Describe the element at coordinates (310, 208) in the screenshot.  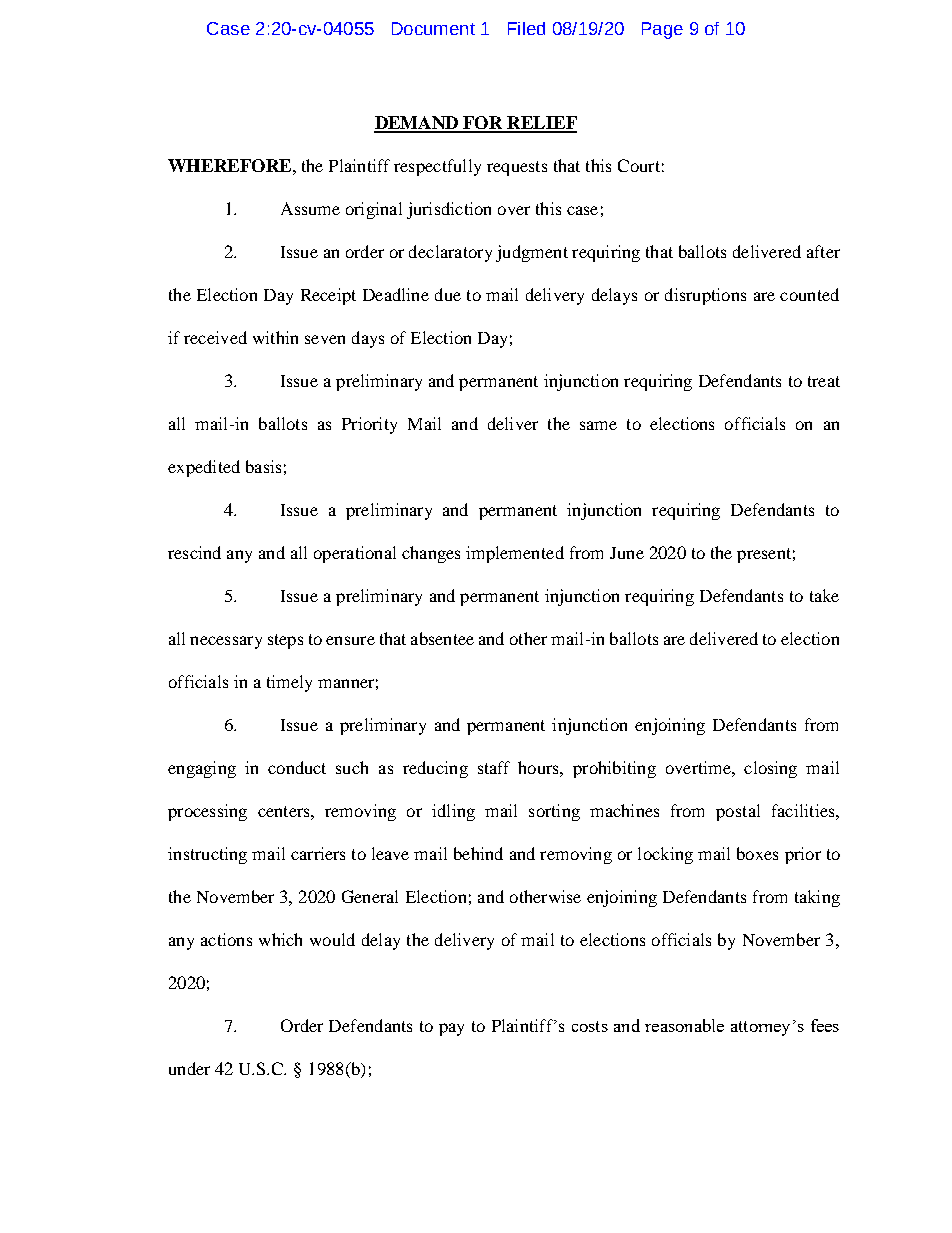
I see `Assume` at that location.
